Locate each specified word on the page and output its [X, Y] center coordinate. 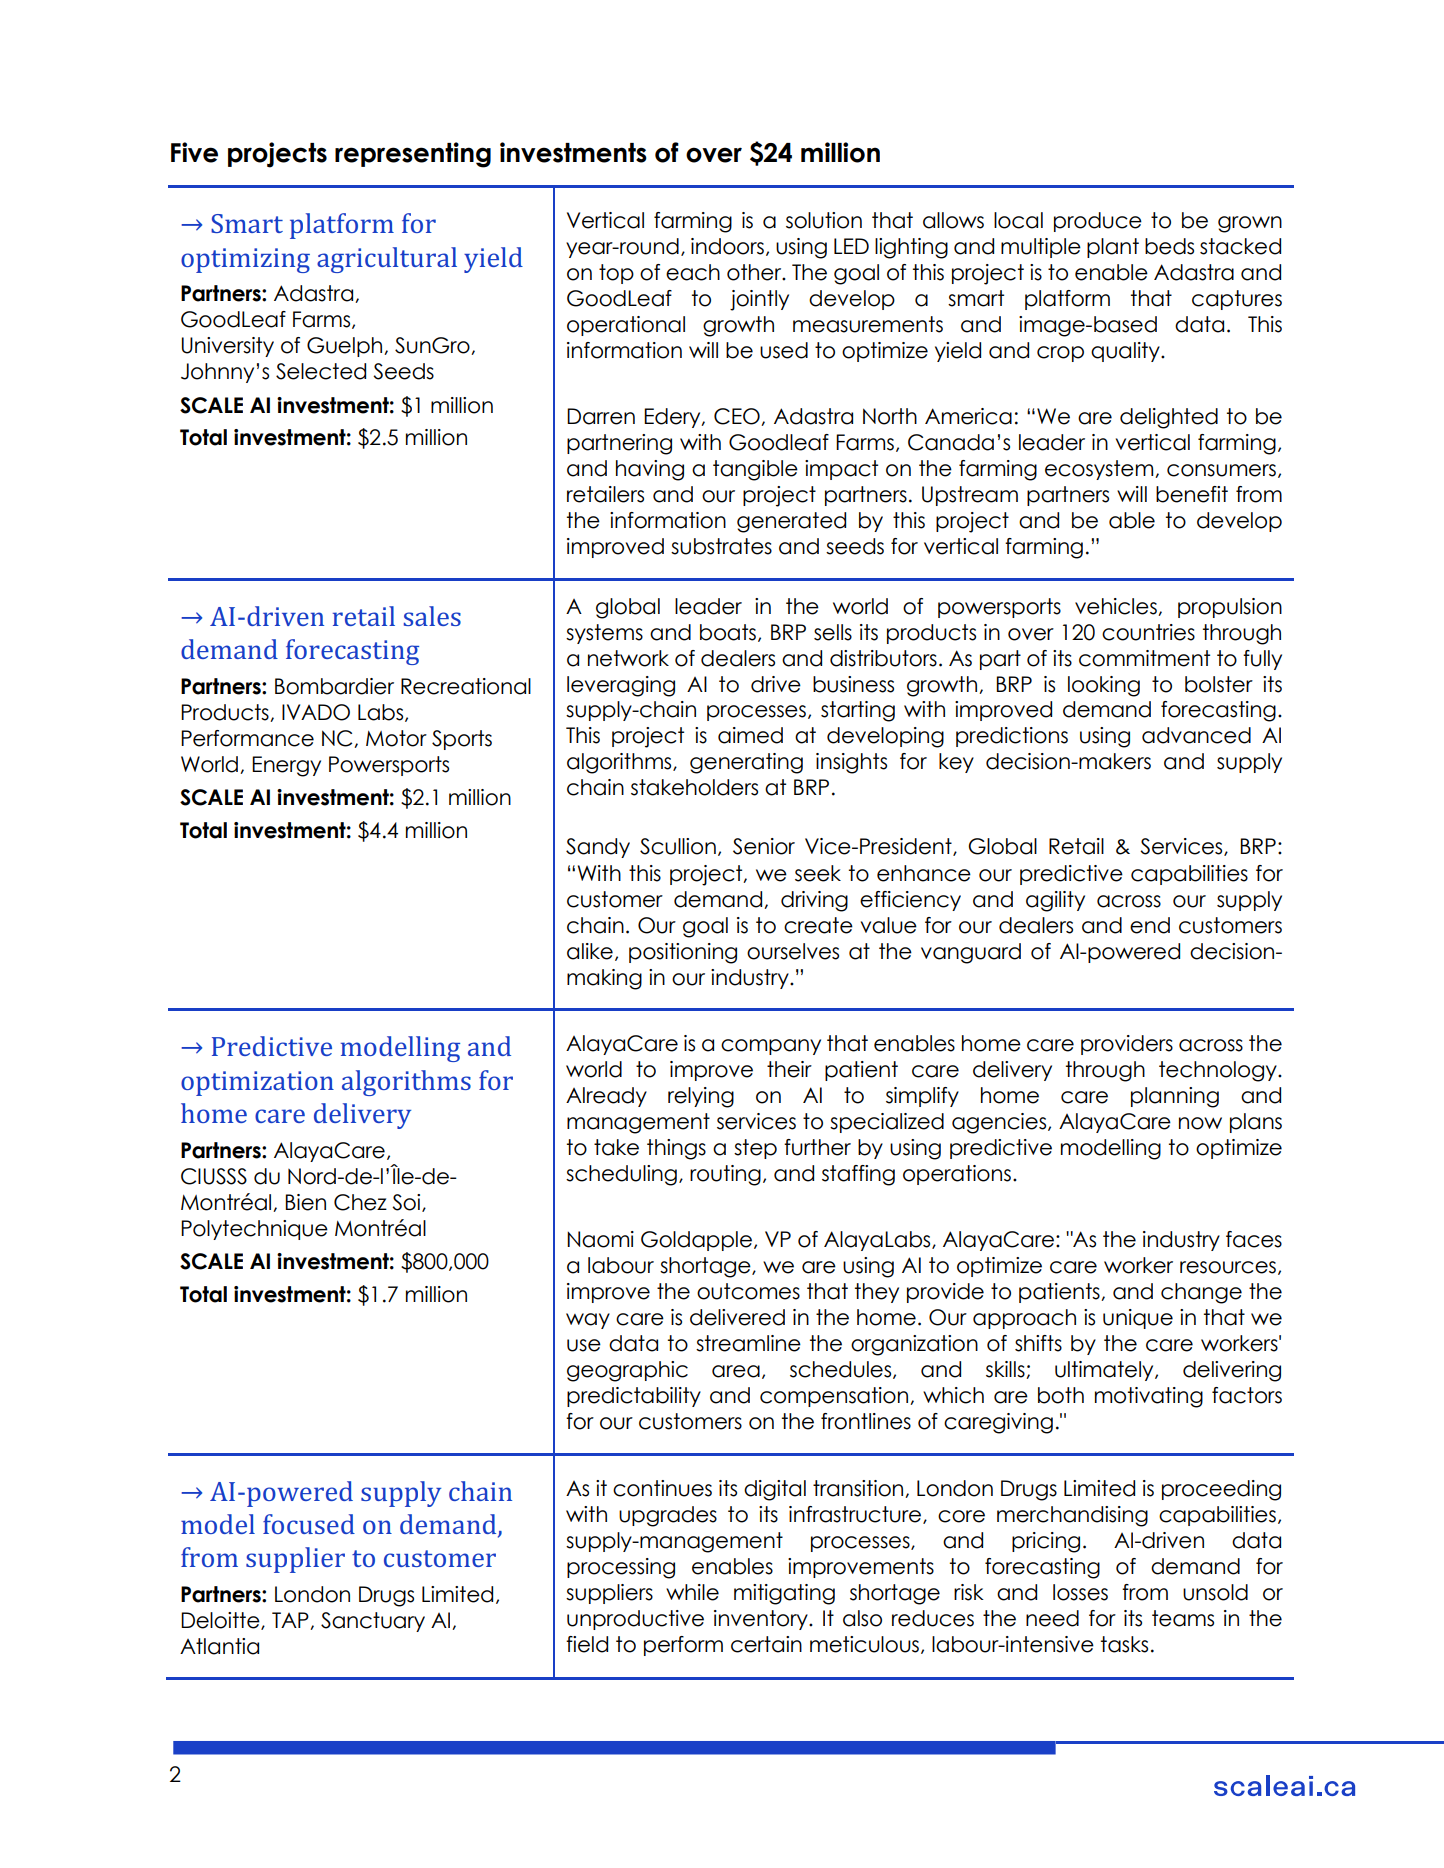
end [1150, 925]
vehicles [1117, 607]
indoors [727, 246]
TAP [291, 1621]
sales [432, 616]
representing [413, 155]
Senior [764, 846]
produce [1098, 222]
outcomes [748, 1291]
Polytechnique [254, 1230]
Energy [286, 766]
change [1201, 1293]
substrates [721, 546]
